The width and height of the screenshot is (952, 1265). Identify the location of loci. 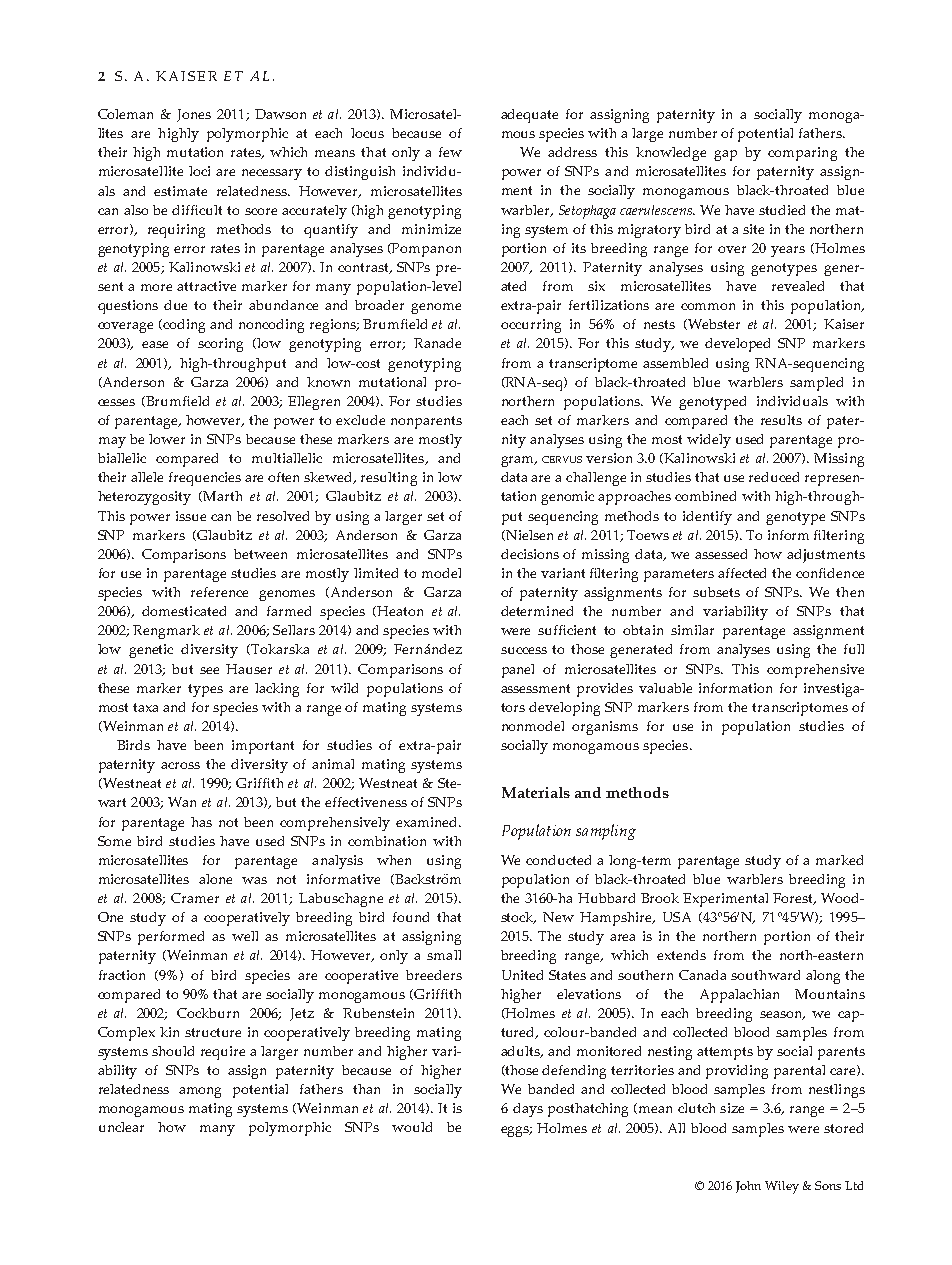
(199, 171).
